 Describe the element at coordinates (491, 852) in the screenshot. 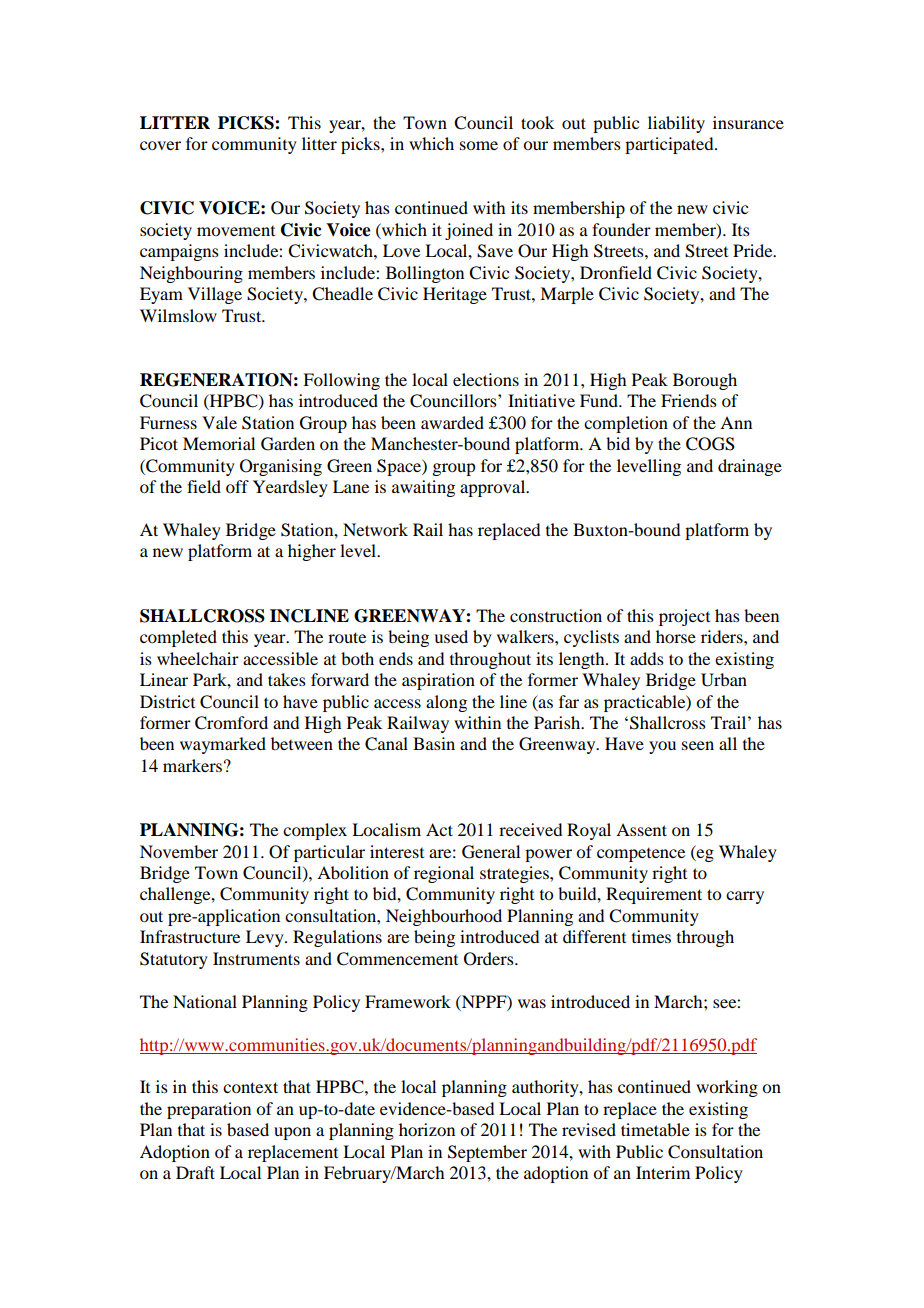

I see `General` at that location.
